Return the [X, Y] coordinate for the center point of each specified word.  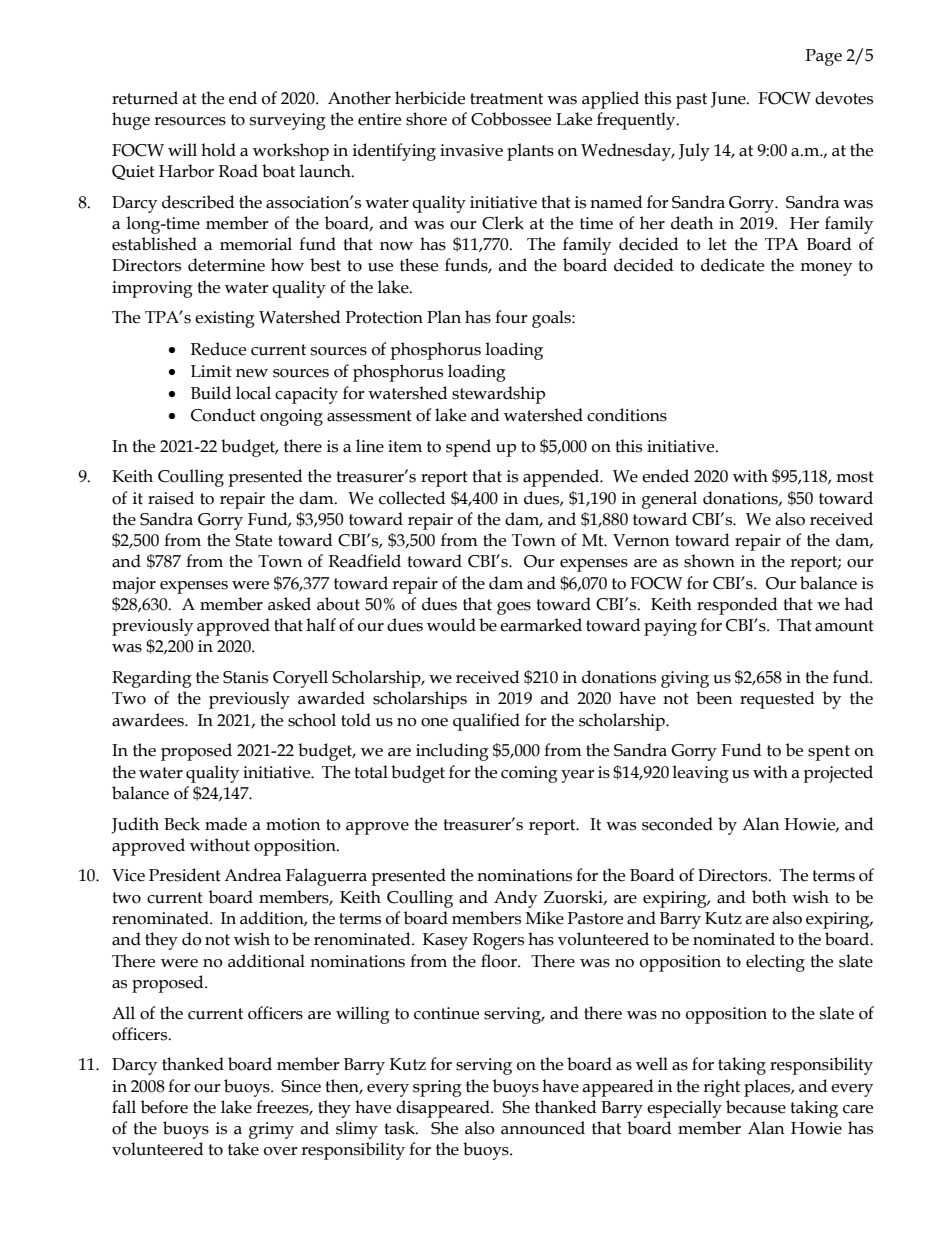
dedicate [732, 265]
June [729, 100]
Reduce [218, 349]
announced [543, 1128]
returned [145, 98]
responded [737, 606]
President [185, 875]
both [769, 897]
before [164, 1107]
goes [514, 608]
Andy [515, 899]
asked [289, 604]
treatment [506, 99]
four [511, 317]
